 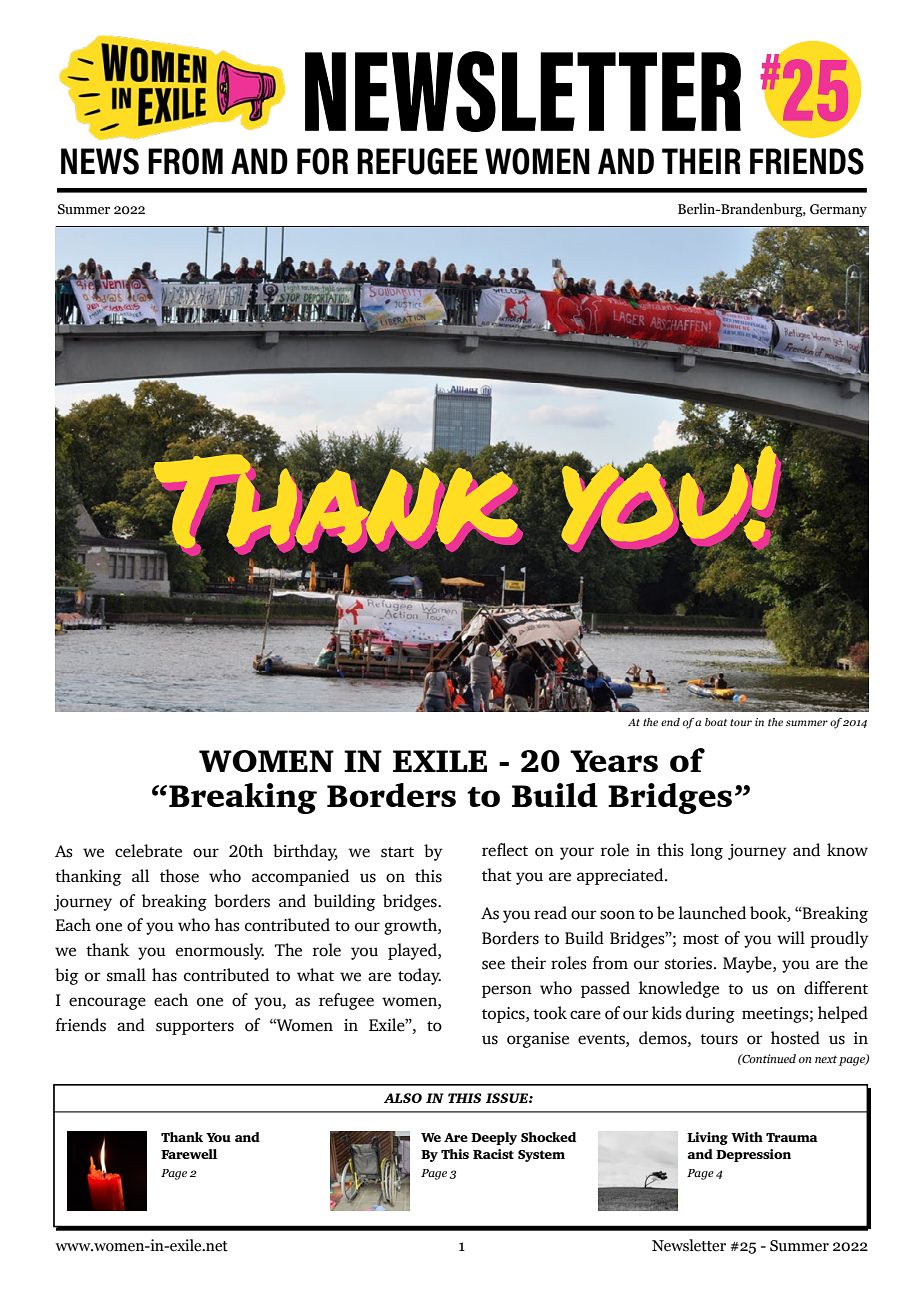 What do you see at coordinates (322, 161) in the document?
I see `FOR` at bounding box center [322, 161].
